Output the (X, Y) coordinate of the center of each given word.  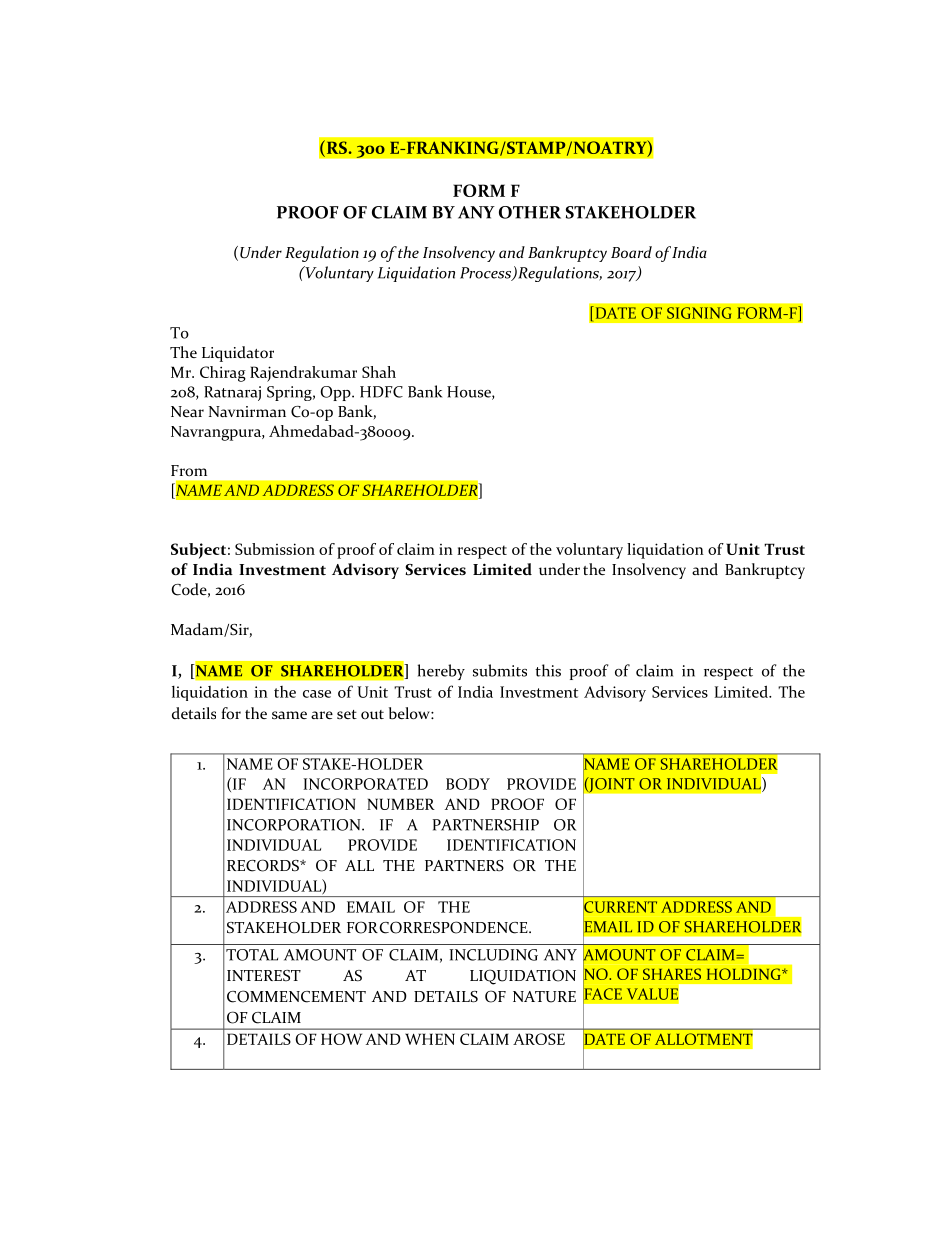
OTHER (530, 212)
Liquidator (238, 354)
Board (631, 252)
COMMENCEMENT (296, 996)
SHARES (672, 974)
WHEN (430, 1039)
